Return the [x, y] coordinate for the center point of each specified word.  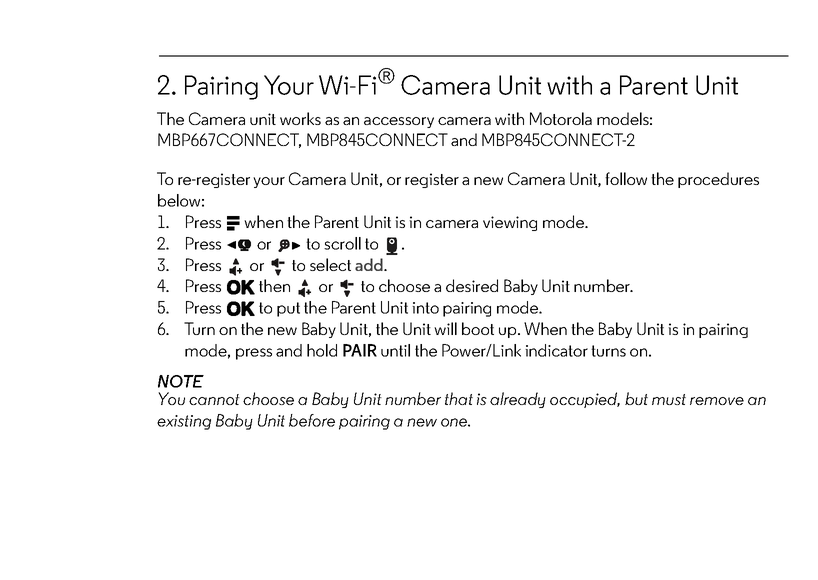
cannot [214, 399]
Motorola [561, 118]
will [445, 328]
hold [322, 350]
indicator [556, 350]
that [459, 398]
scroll [342, 243]
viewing [510, 223]
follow [626, 178]
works [300, 118]
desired [472, 285]
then [274, 285]
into [425, 308]
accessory [399, 122]
